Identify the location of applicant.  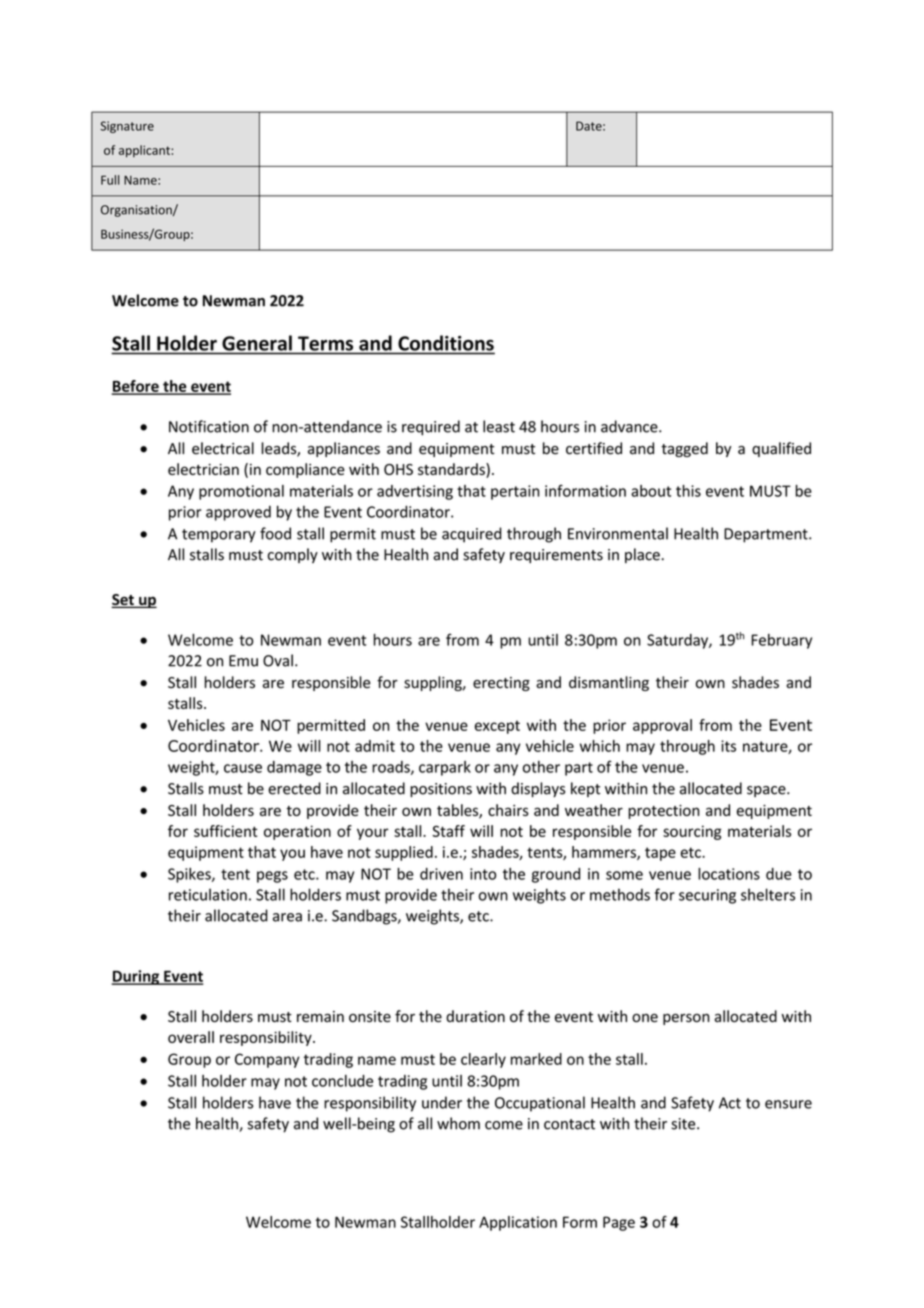
(145, 151).
